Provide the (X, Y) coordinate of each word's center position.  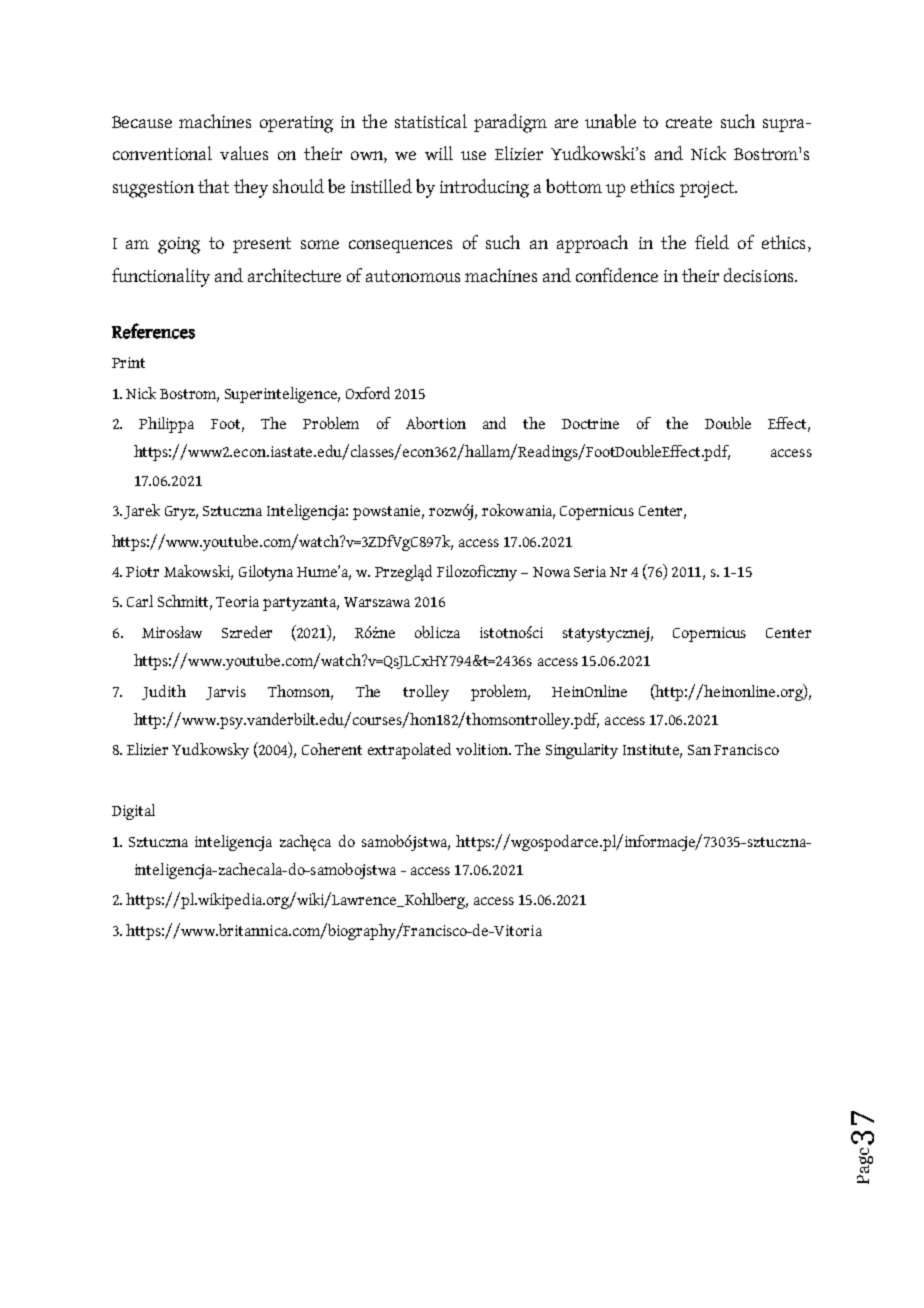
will (439, 153)
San (699, 750)
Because (142, 122)
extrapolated (409, 751)
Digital (133, 812)
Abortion (436, 423)
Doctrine (590, 423)
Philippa (166, 425)
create (689, 122)
